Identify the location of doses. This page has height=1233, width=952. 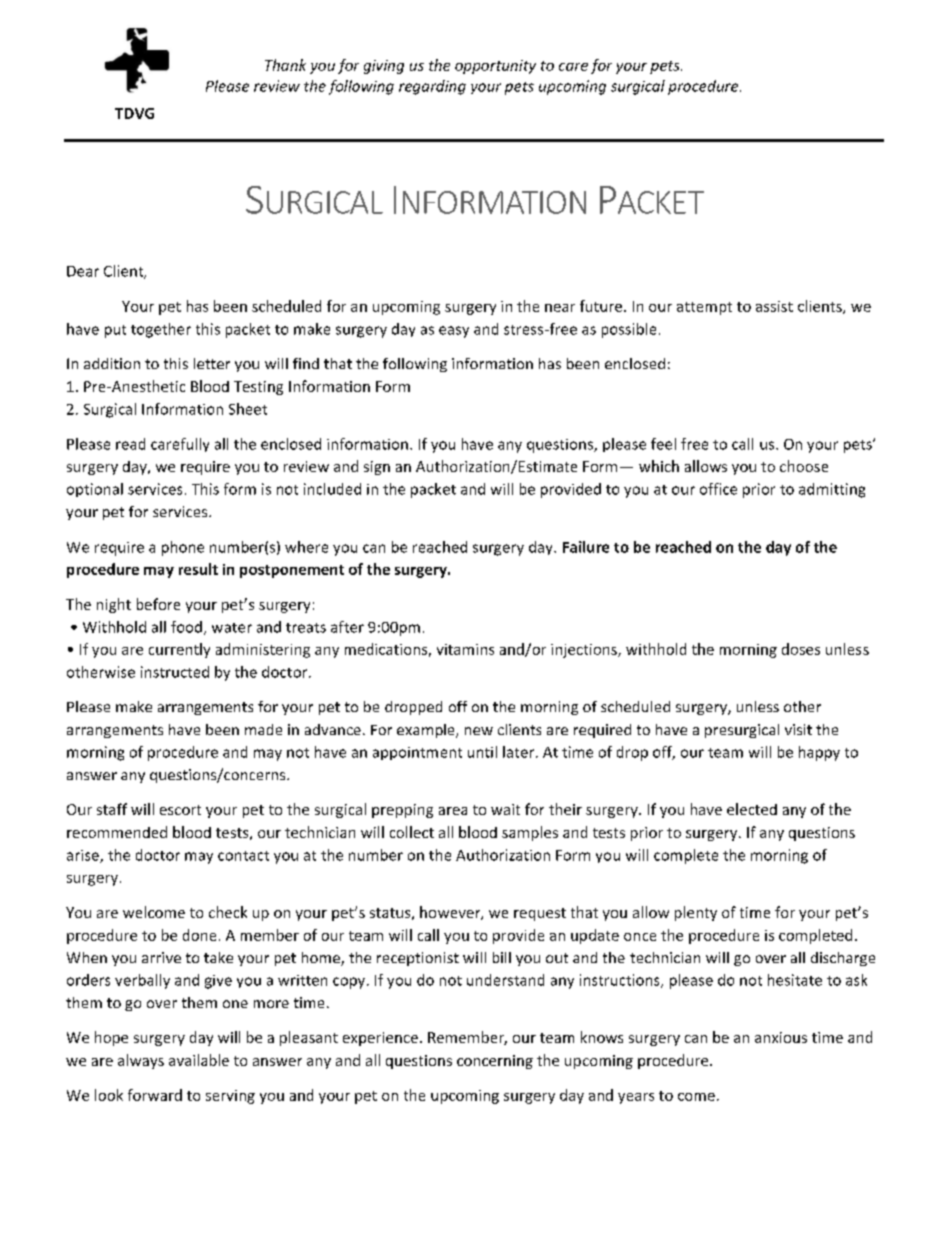
(801, 649).
